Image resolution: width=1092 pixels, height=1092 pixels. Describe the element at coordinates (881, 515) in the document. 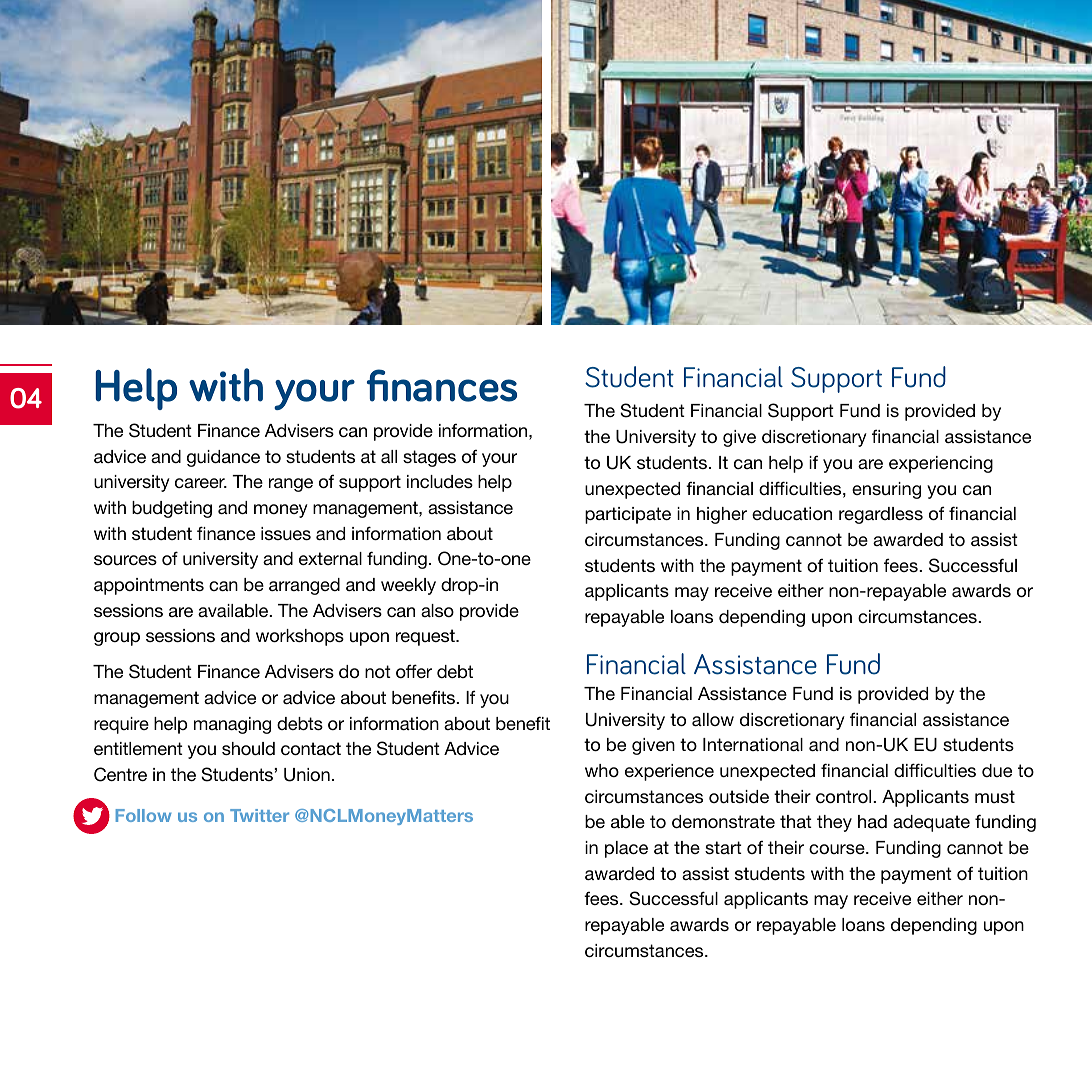

I see `regardless` at that location.
